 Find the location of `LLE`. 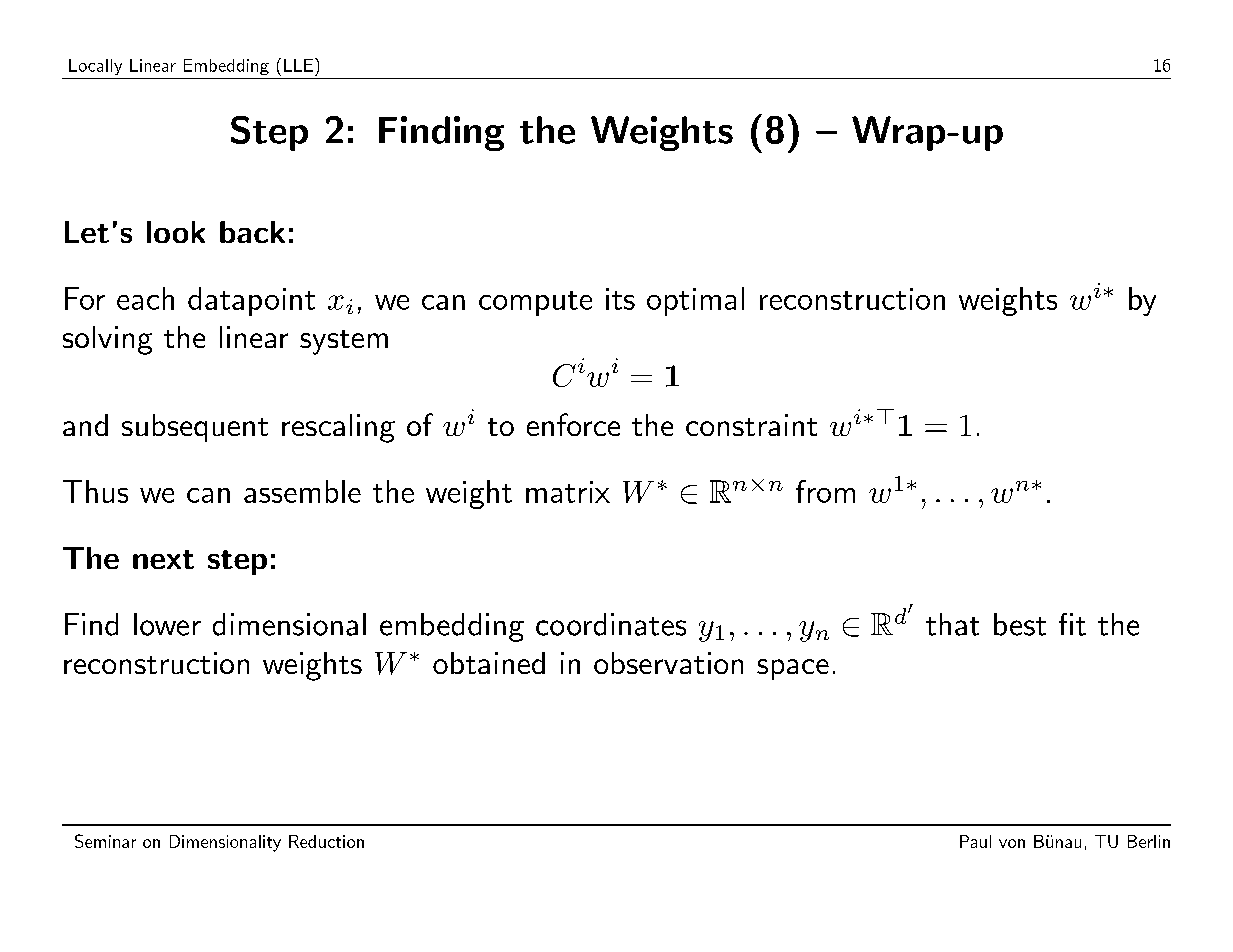

LLE is located at coordinates (298, 65).
